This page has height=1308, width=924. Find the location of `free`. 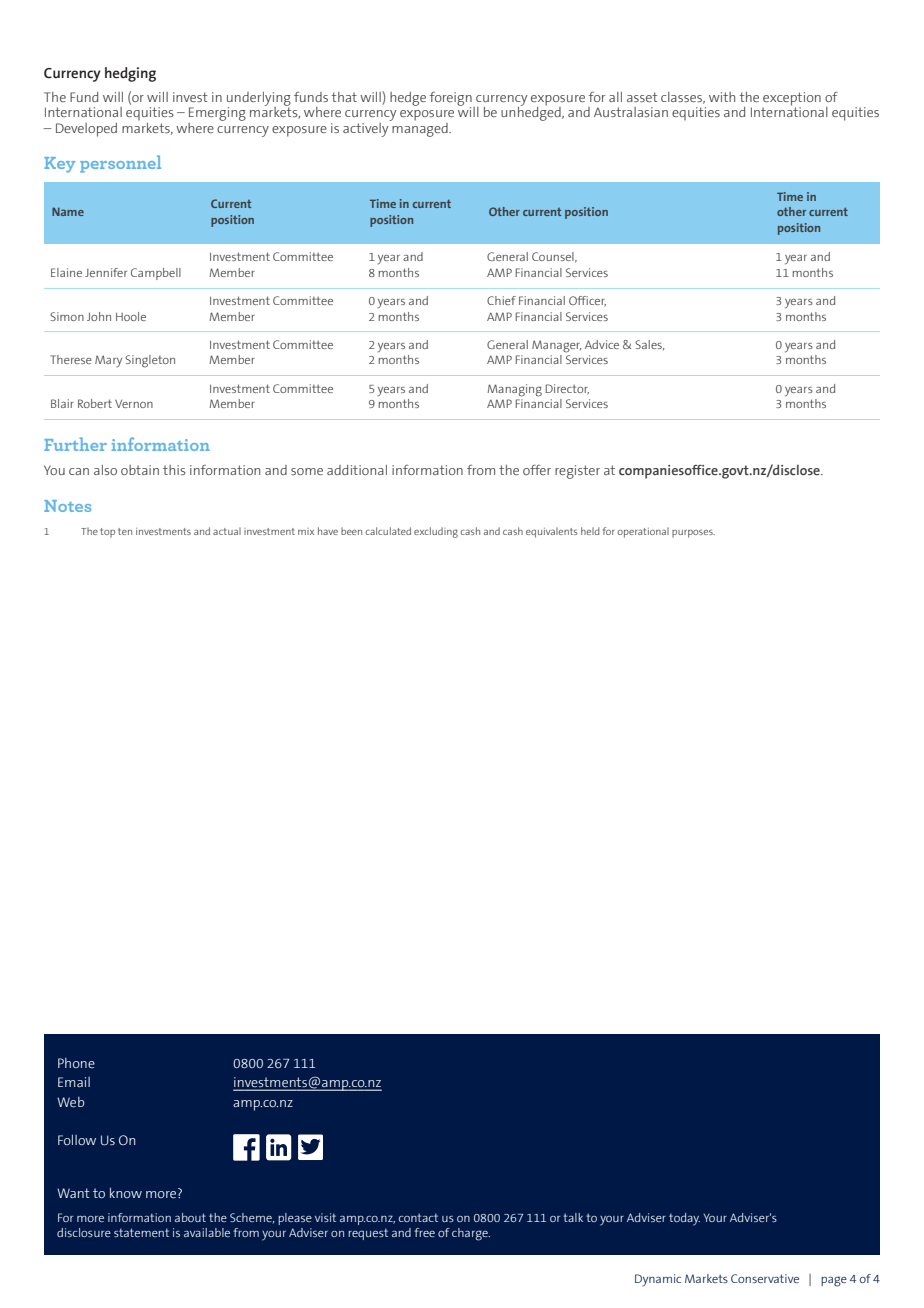

free is located at coordinates (424, 1232).
